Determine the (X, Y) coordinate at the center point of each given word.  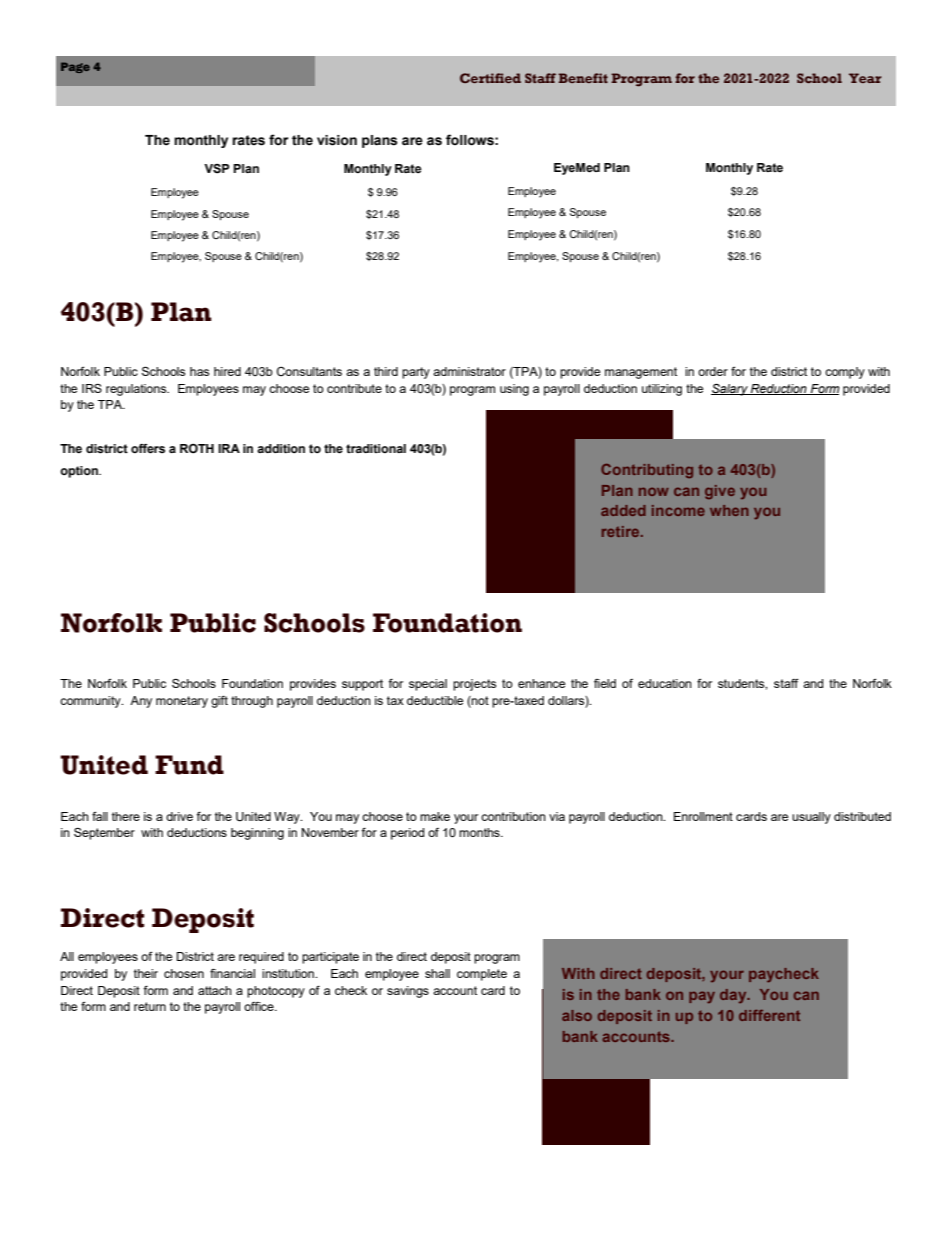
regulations (137, 390)
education (665, 683)
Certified (490, 78)
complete (482, 975)
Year (865, 78)
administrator (469, 371)
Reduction (779, 389)
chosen (184, 973)
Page (75, 67)
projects (474, 685)
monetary (182, 702)
